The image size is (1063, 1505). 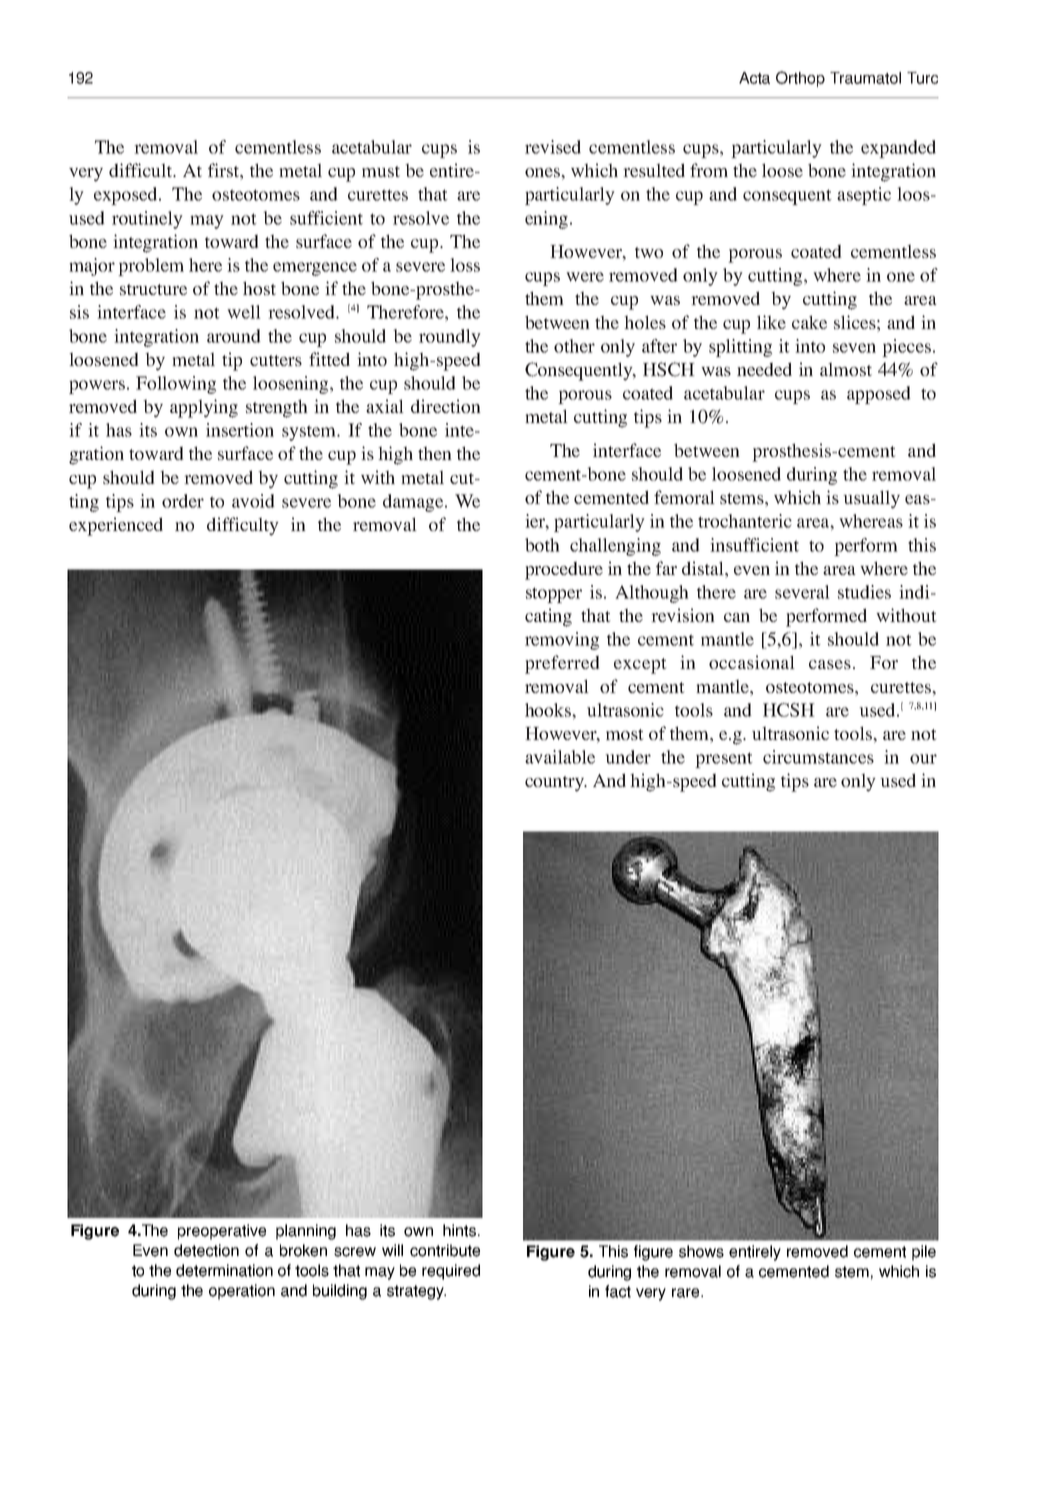 I want to click on cases, so click(x=830, y=664).
